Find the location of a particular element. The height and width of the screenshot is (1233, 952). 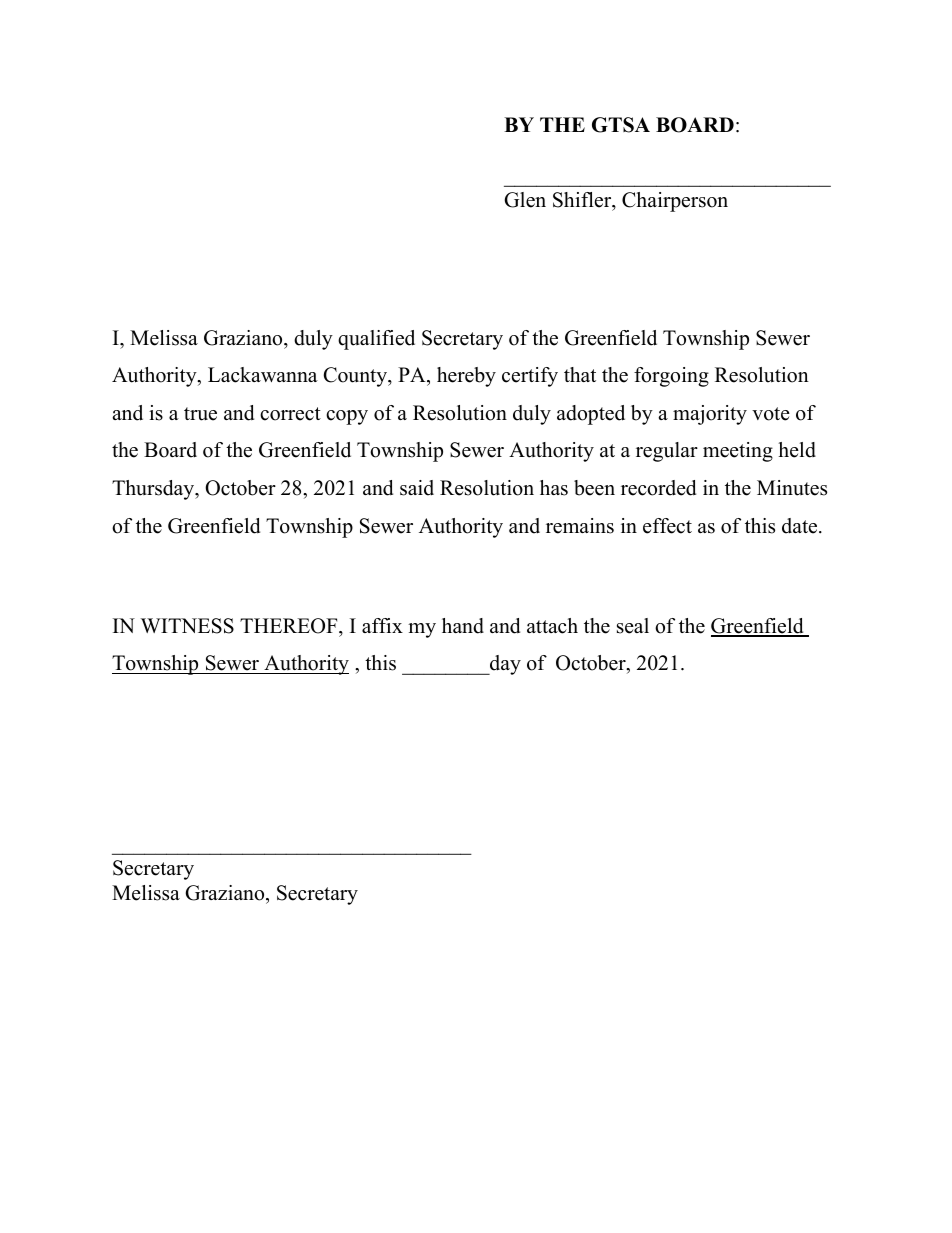

THEREOF is located at coordinates (290, 626).
